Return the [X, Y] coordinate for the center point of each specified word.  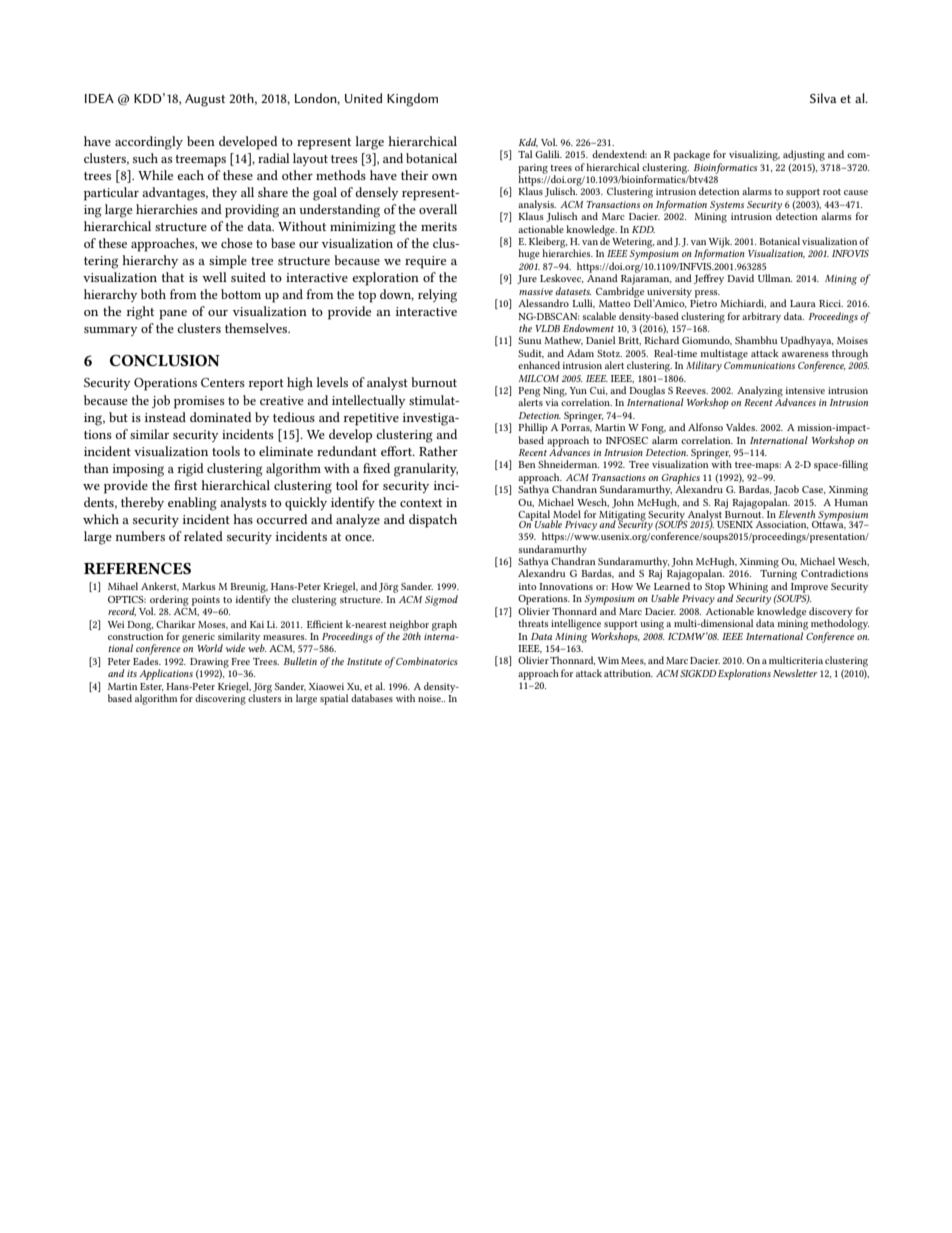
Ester [151, 687]
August [205, 100]
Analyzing [760, 391]
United [363, 98]
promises [199, 402]
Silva [823, 98]
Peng [529, 393]
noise [430, 698]
